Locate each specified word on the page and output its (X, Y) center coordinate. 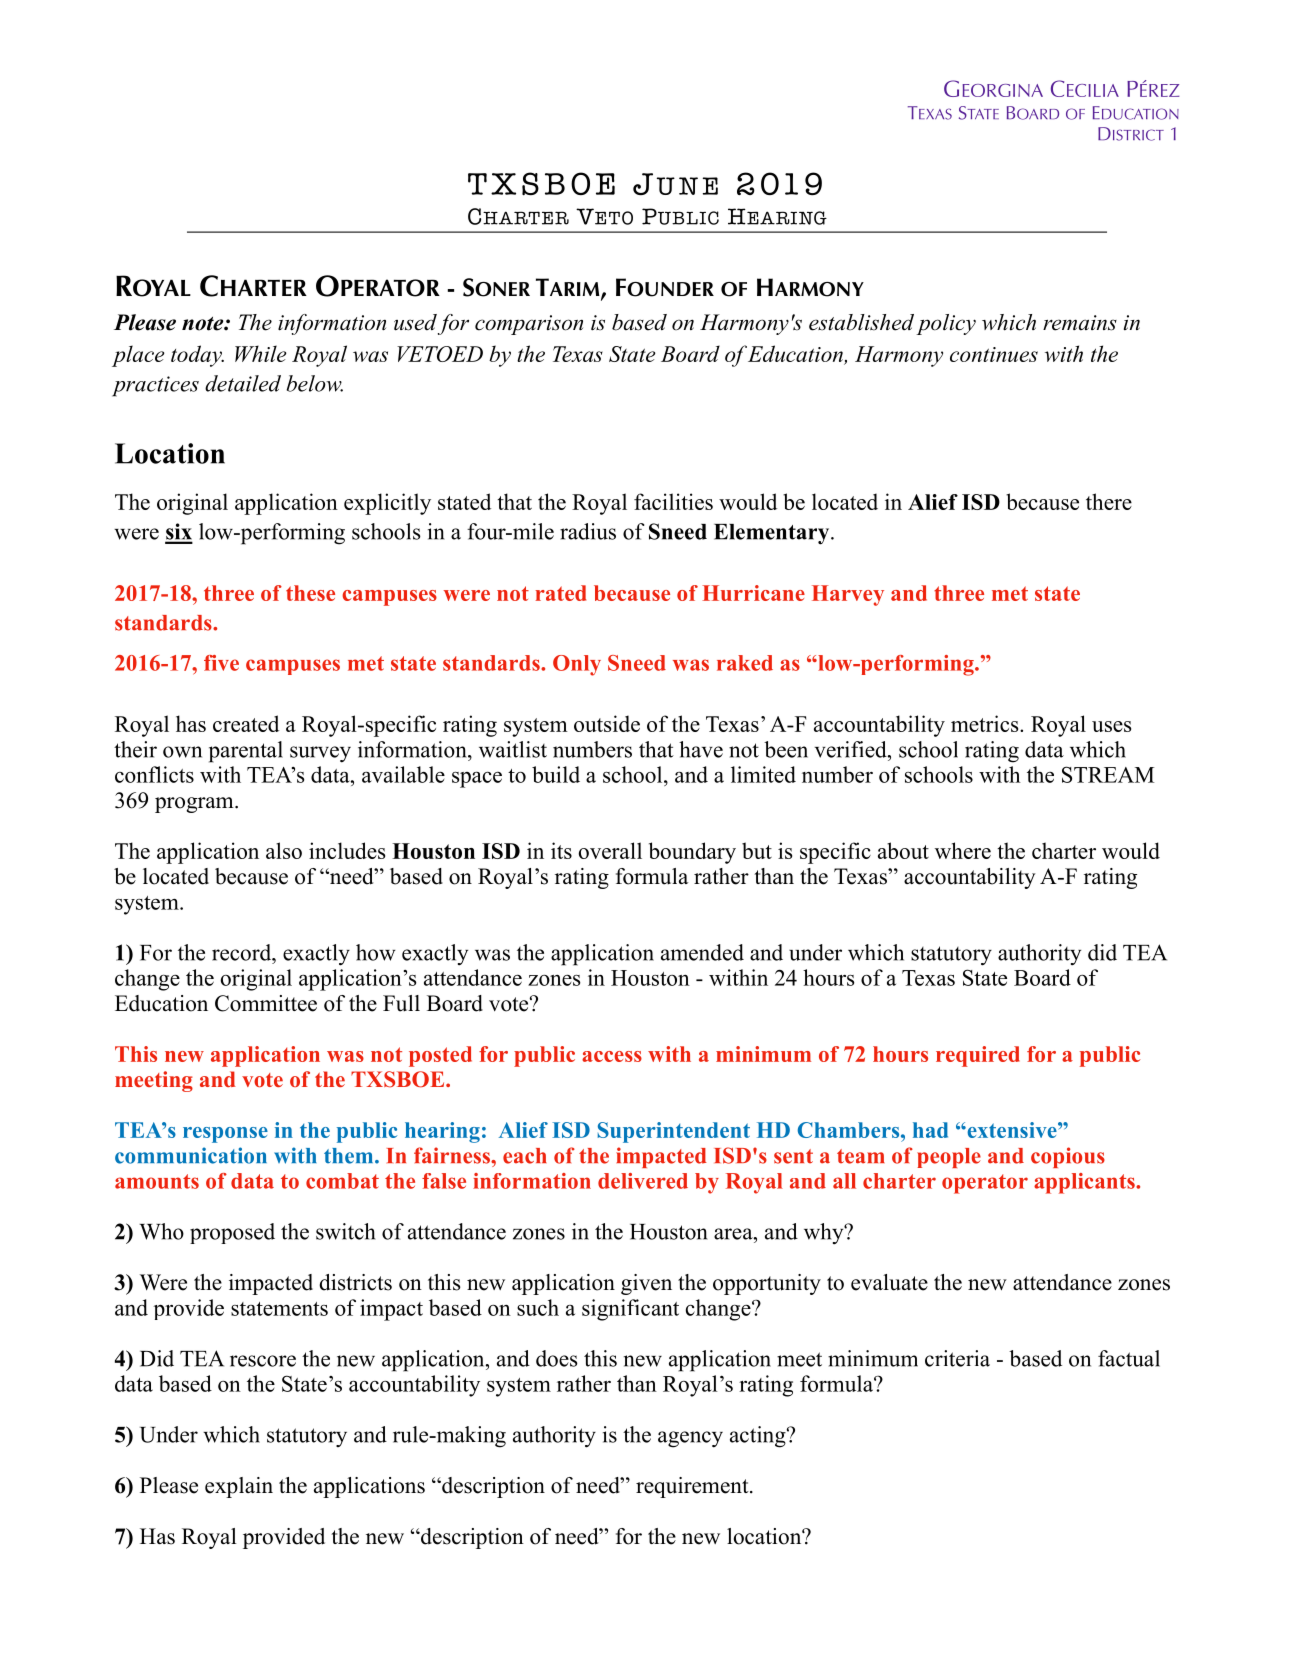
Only (577, 665)
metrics (986, 723)
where (963, 850)
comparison (529, 325)
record (243, 952)
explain (239, 1487)
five (221, 663)
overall (610, 850)
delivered (643, 1181)
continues (994, 354)
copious (1068, 1157)
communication (191, 1155)
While (260, 353)
